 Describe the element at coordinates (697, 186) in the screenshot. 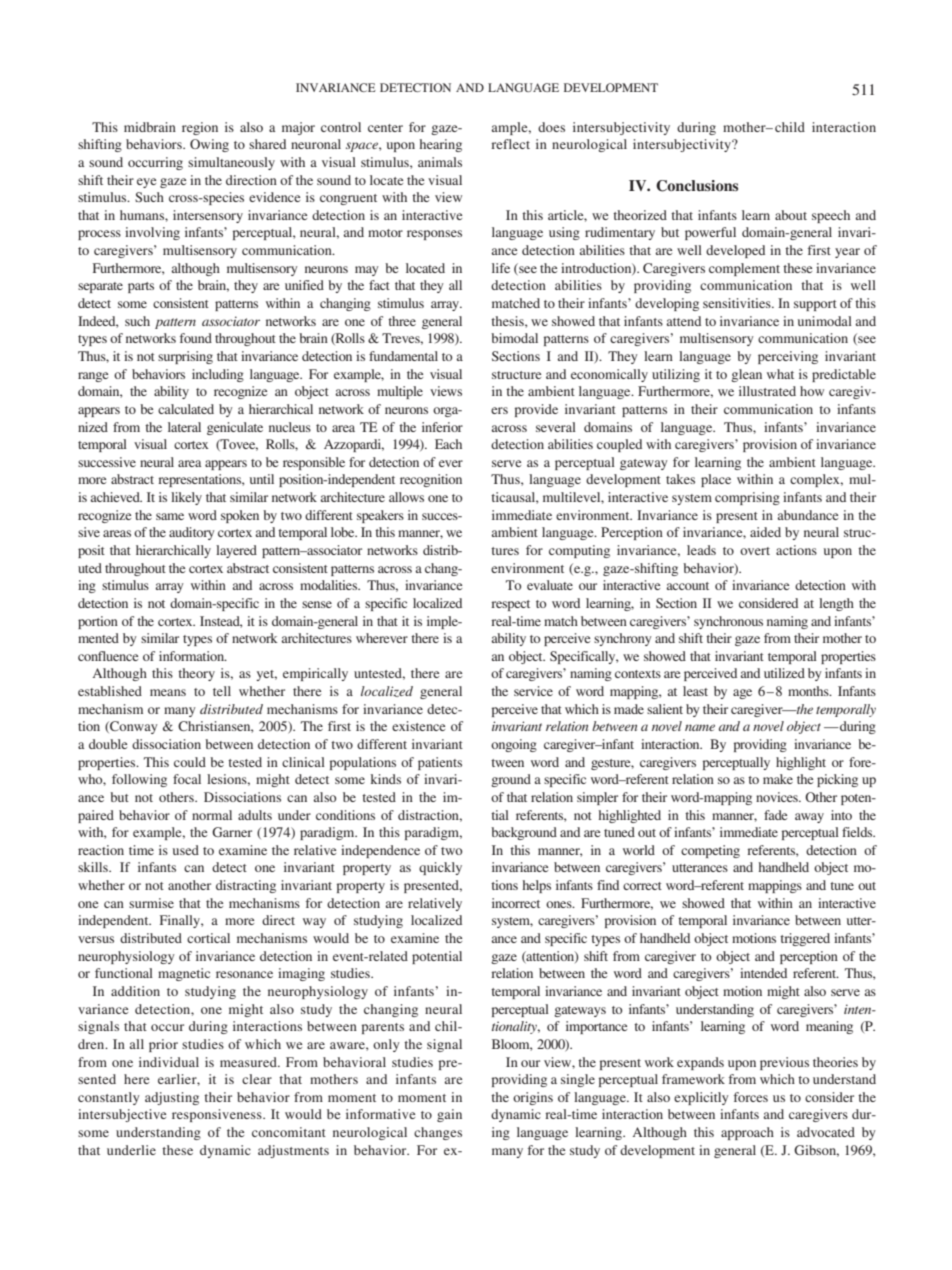

I see `Conclusions` at that location.
